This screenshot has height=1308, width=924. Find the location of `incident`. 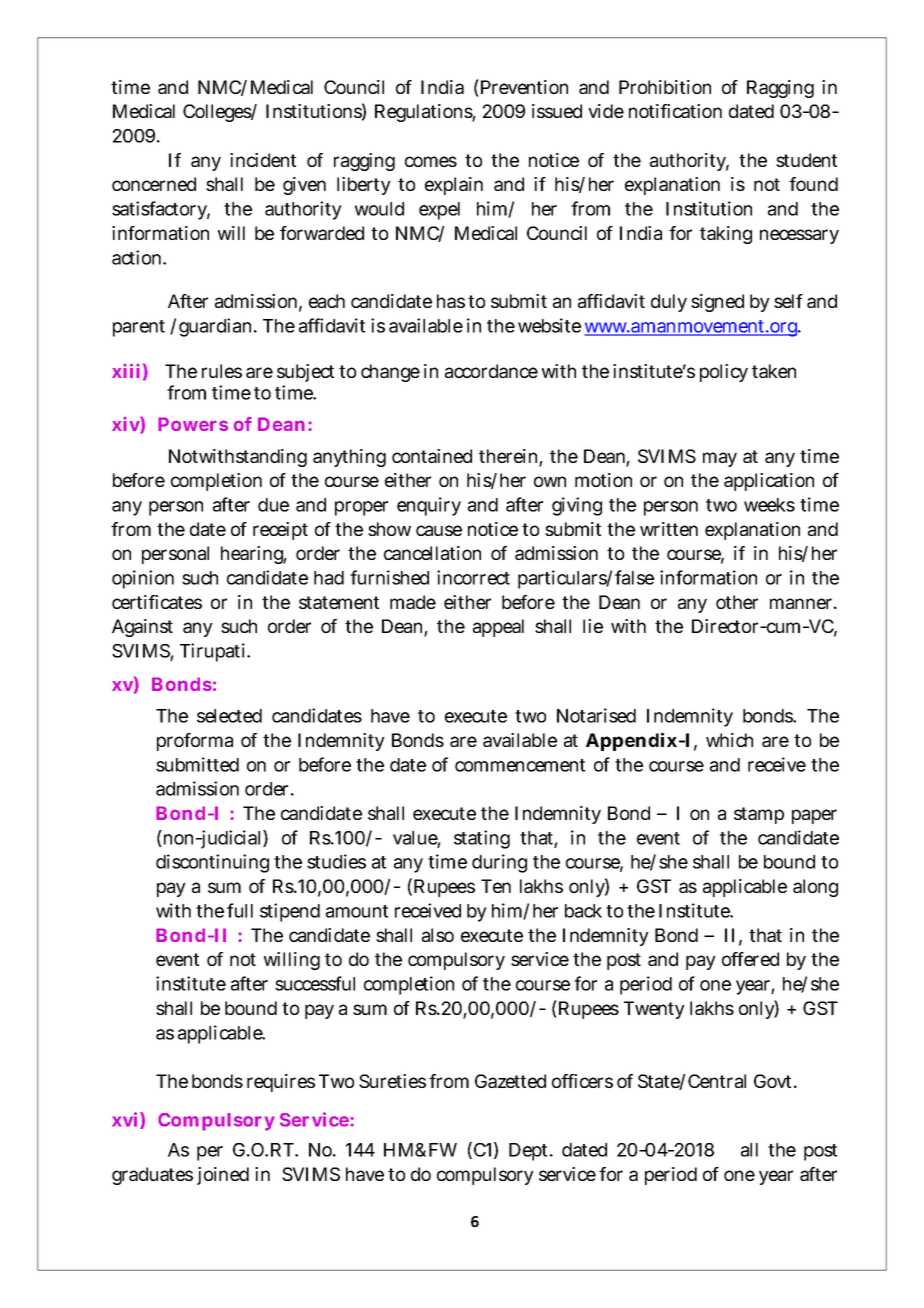

incident is located at coordinates (263, 160).
